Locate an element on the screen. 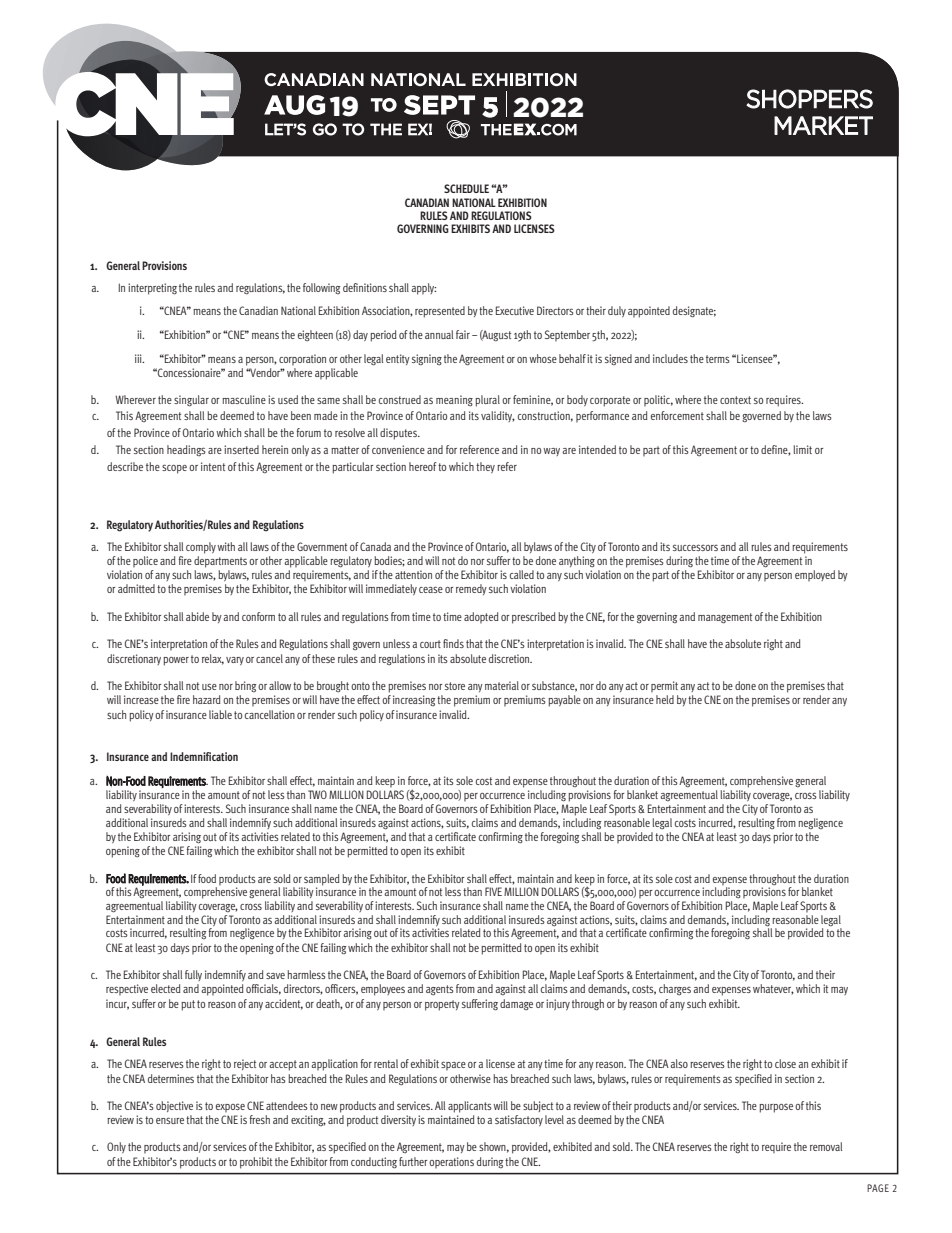 Image resolution: width=952 pixels, height=1233 pixels. adopted is located at coordinates (481, 618).
